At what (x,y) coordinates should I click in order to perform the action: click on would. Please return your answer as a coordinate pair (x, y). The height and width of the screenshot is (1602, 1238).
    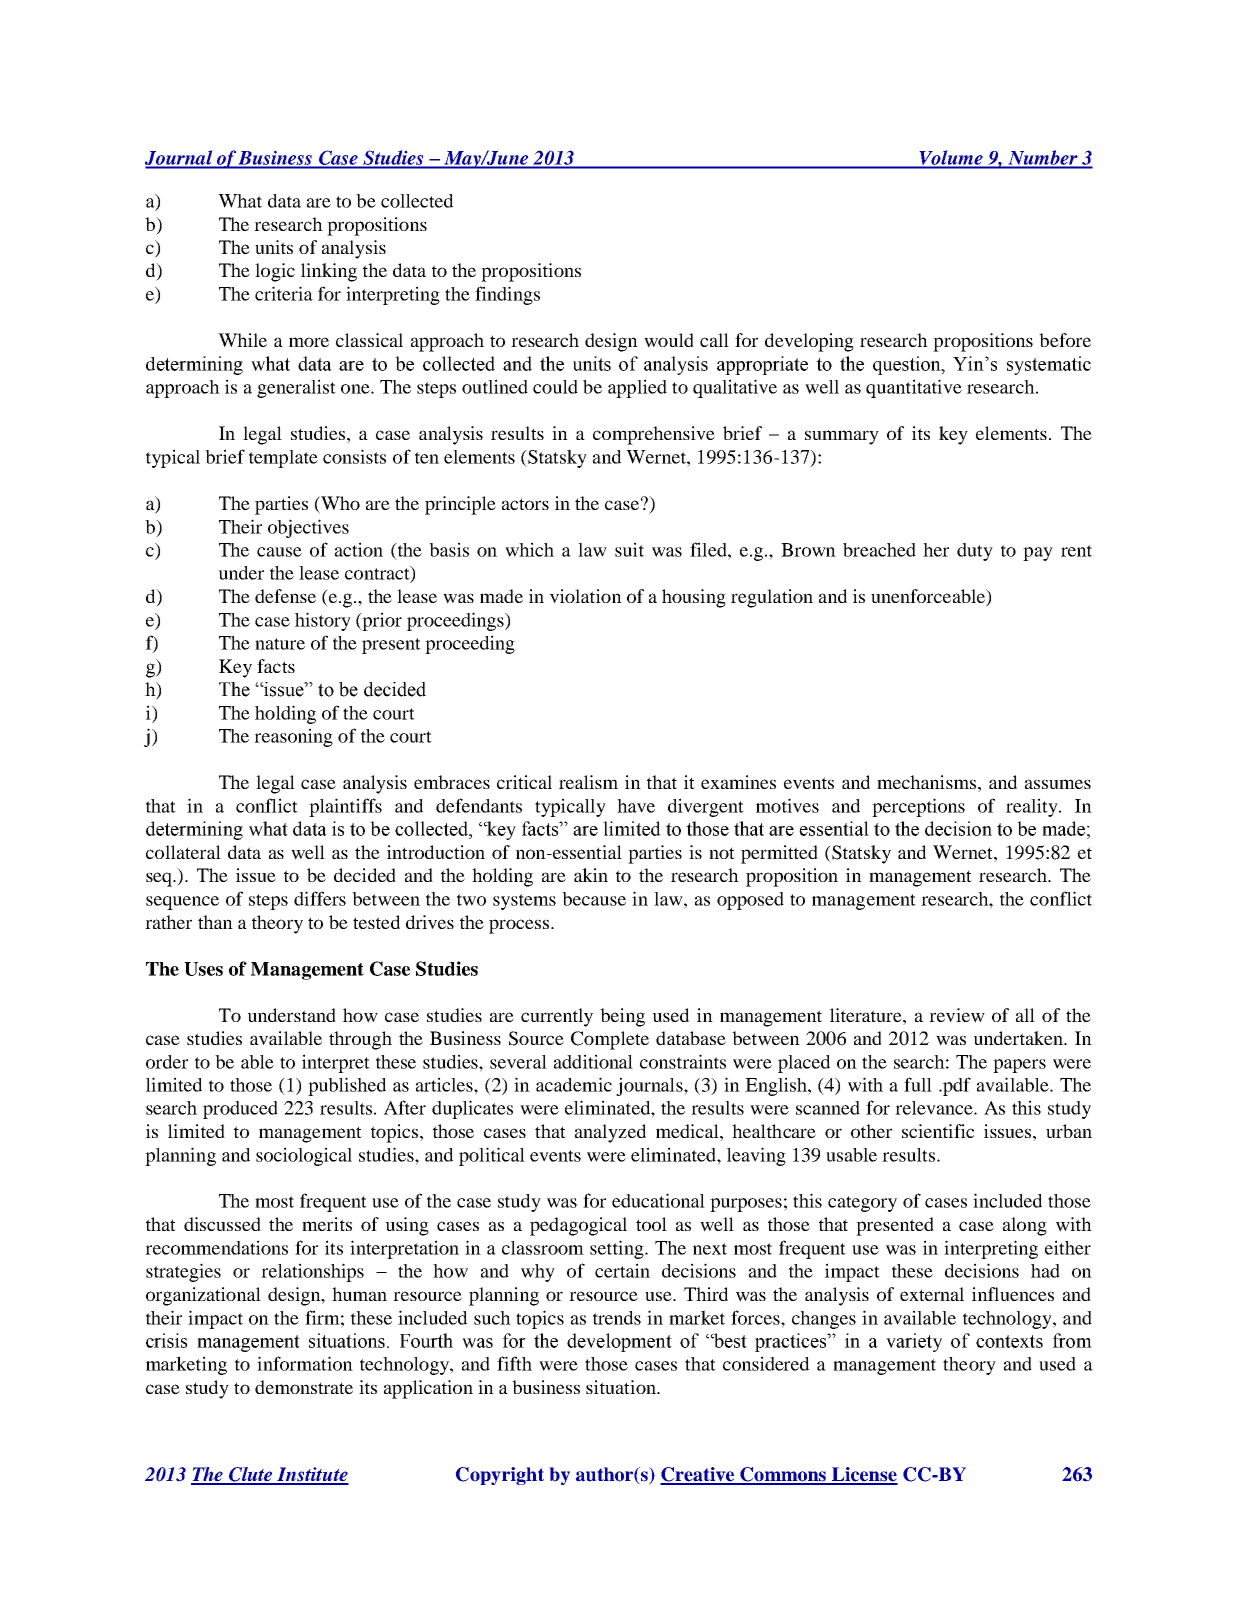
    Looking at the image, I should click on (669, 340).
